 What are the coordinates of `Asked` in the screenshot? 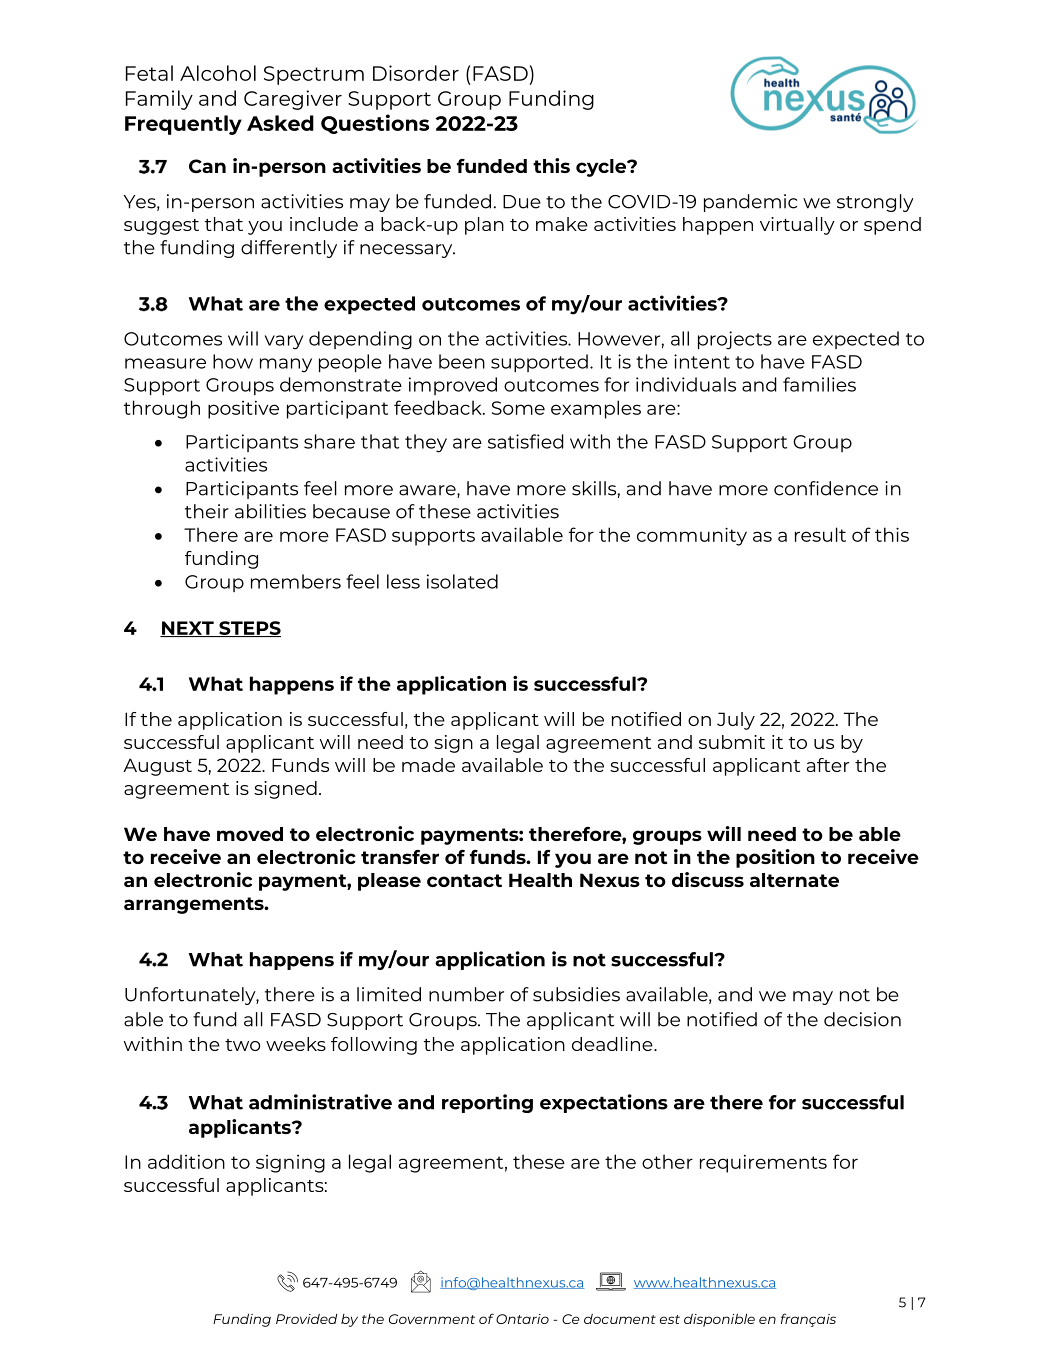 It's located at (280, 123).
